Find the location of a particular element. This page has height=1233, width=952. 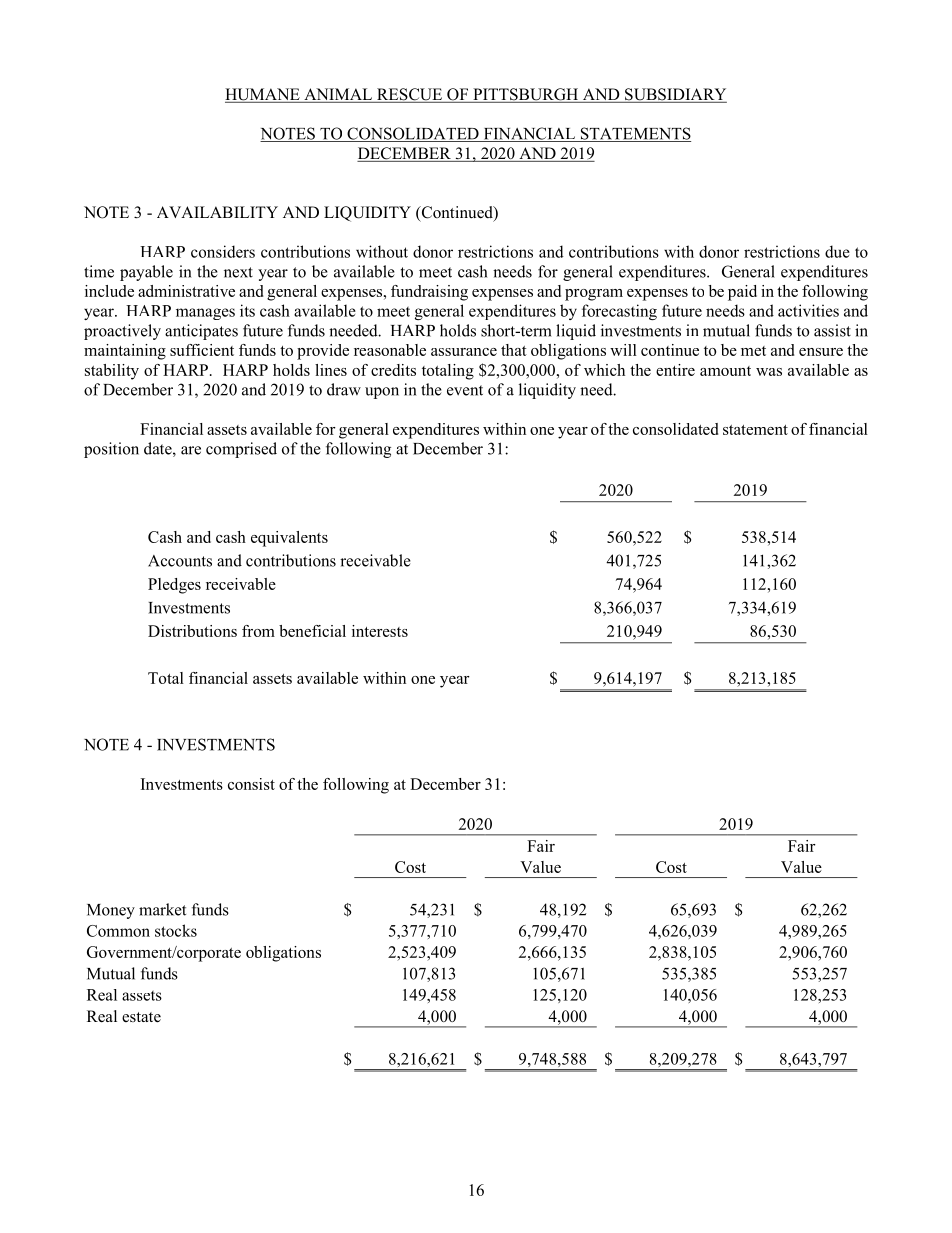

Accounts is located at coordinates (180, 561).
